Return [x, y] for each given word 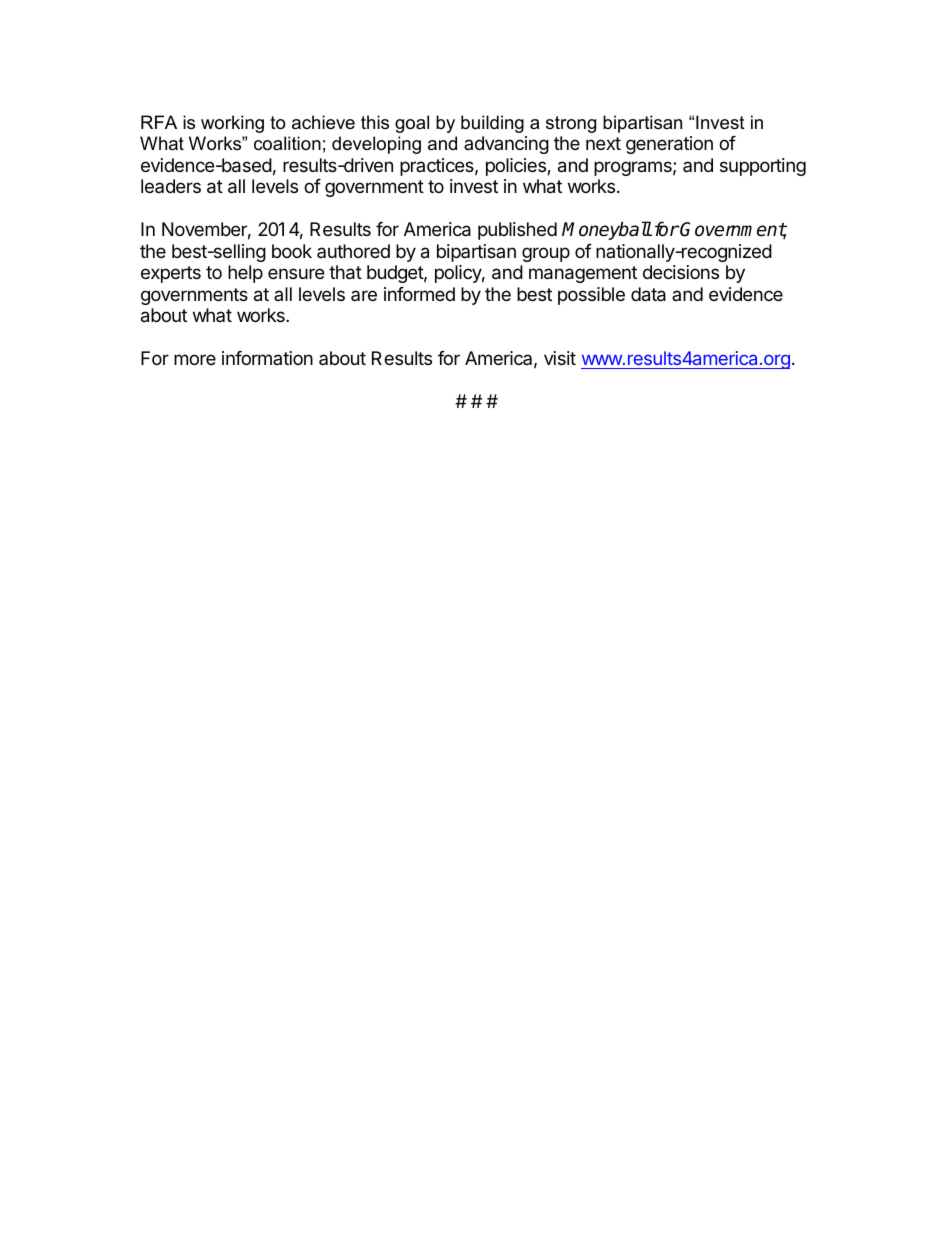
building [492, 124]
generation [669, 145]
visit [560, 358]
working [232, 124]
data [648, 294]
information [267, 358]
